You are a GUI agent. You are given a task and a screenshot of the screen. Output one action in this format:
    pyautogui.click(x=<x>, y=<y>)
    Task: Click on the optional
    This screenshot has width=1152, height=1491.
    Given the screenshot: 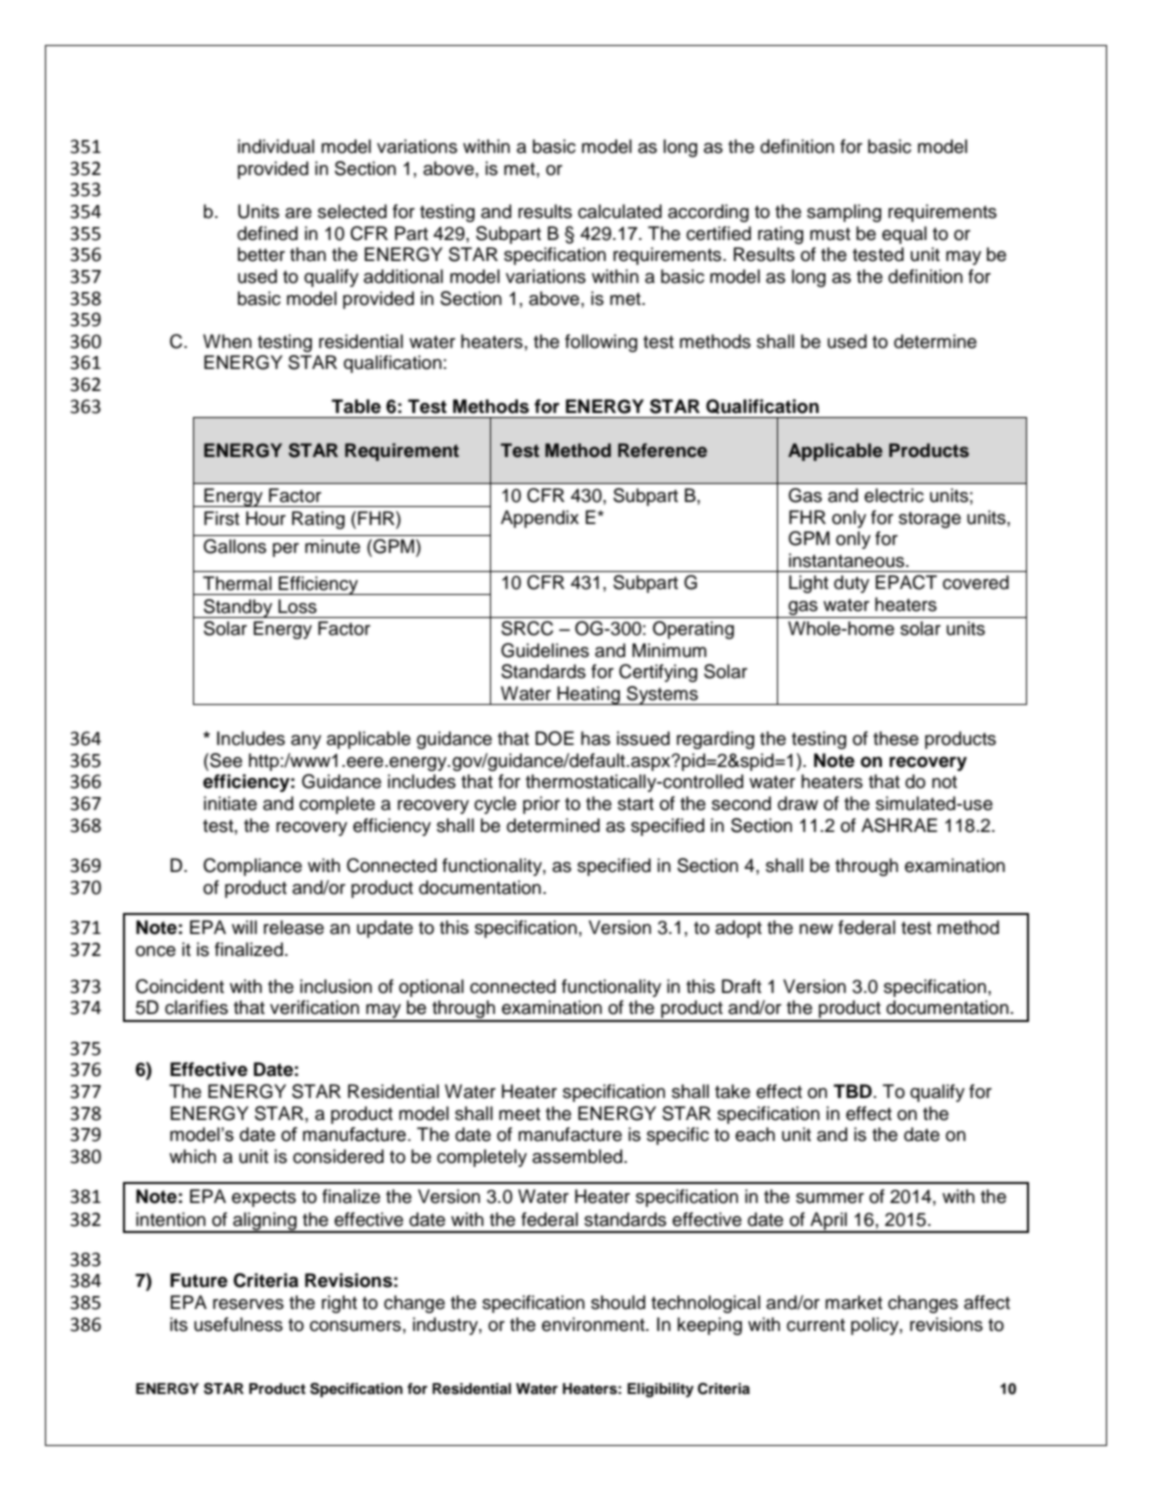 What is the action you would take?
    pyautogui.click(x=431, y=988)
